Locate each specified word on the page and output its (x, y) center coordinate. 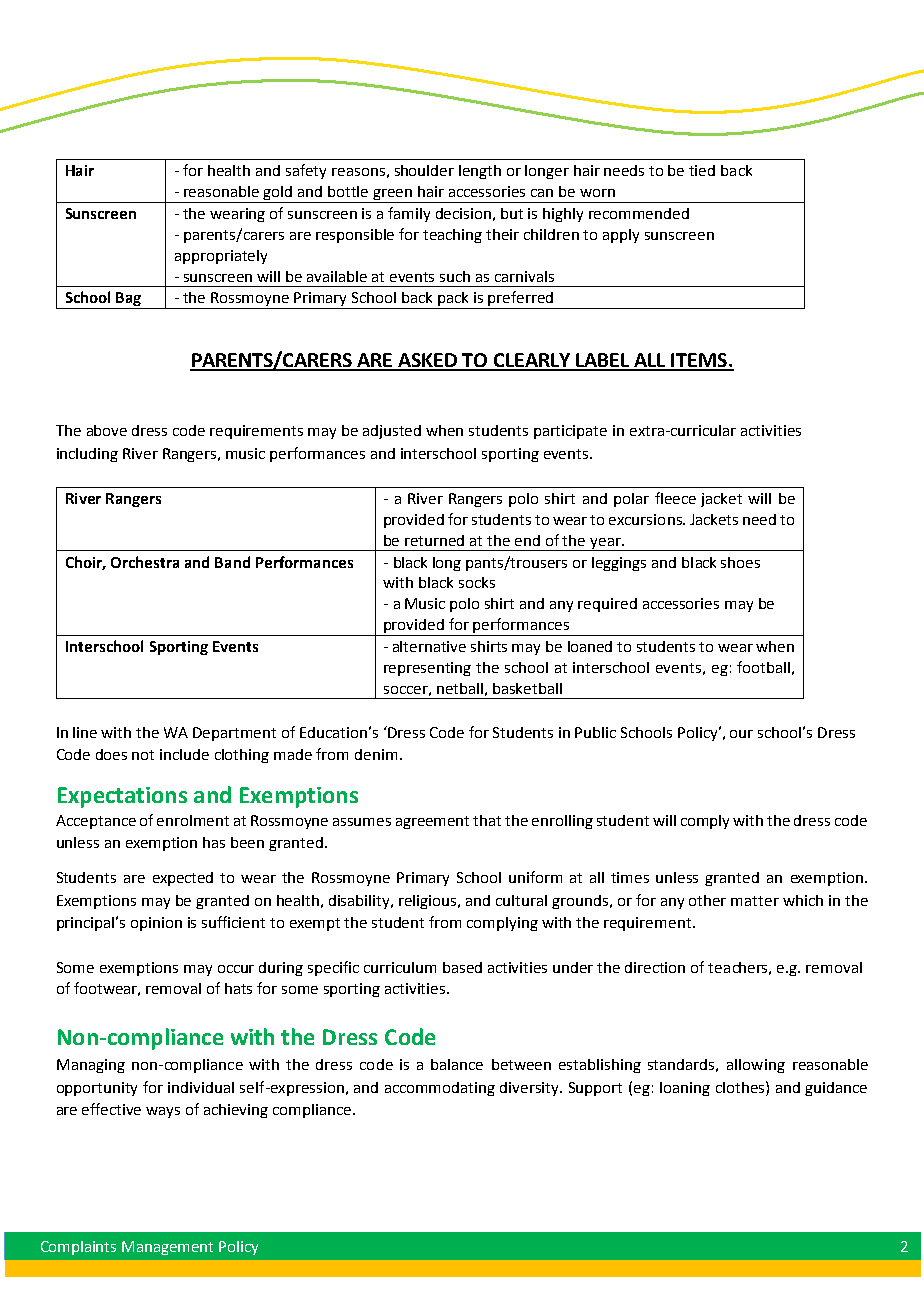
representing (427, 669)
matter (755, 901)
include (184, 754)
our (741, 734)
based (462, 967)
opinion (156, 924)
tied (702, 170)
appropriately (221, 257)
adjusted (392, 432)
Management (167, 1248)
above (107, 430)
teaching (452, 236)
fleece (675, 498)
